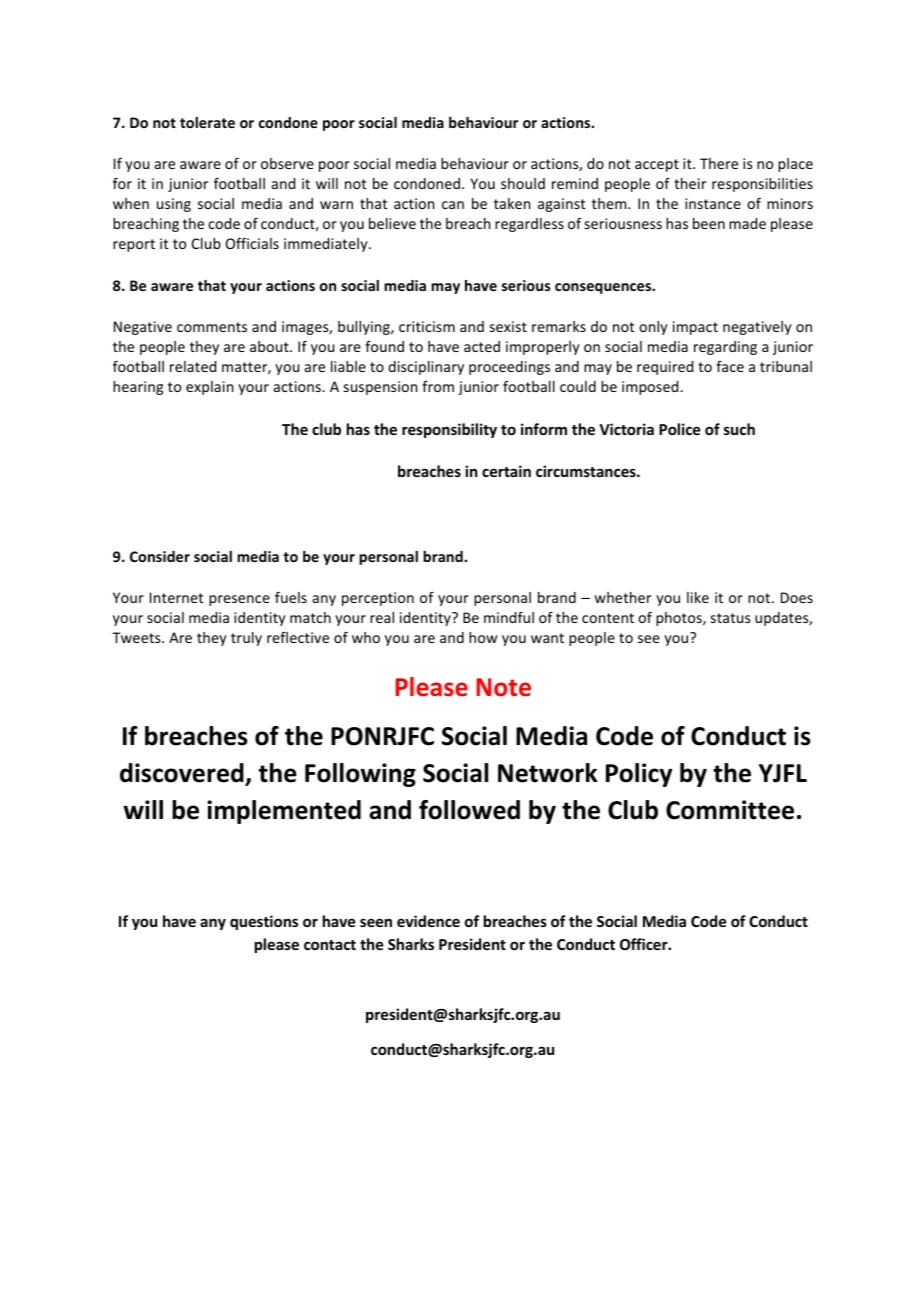 This page has width=924, height=1308. What do you see at coordinates (503, 687) in the page?
I see `Note` at bounding box center [503, 687].
